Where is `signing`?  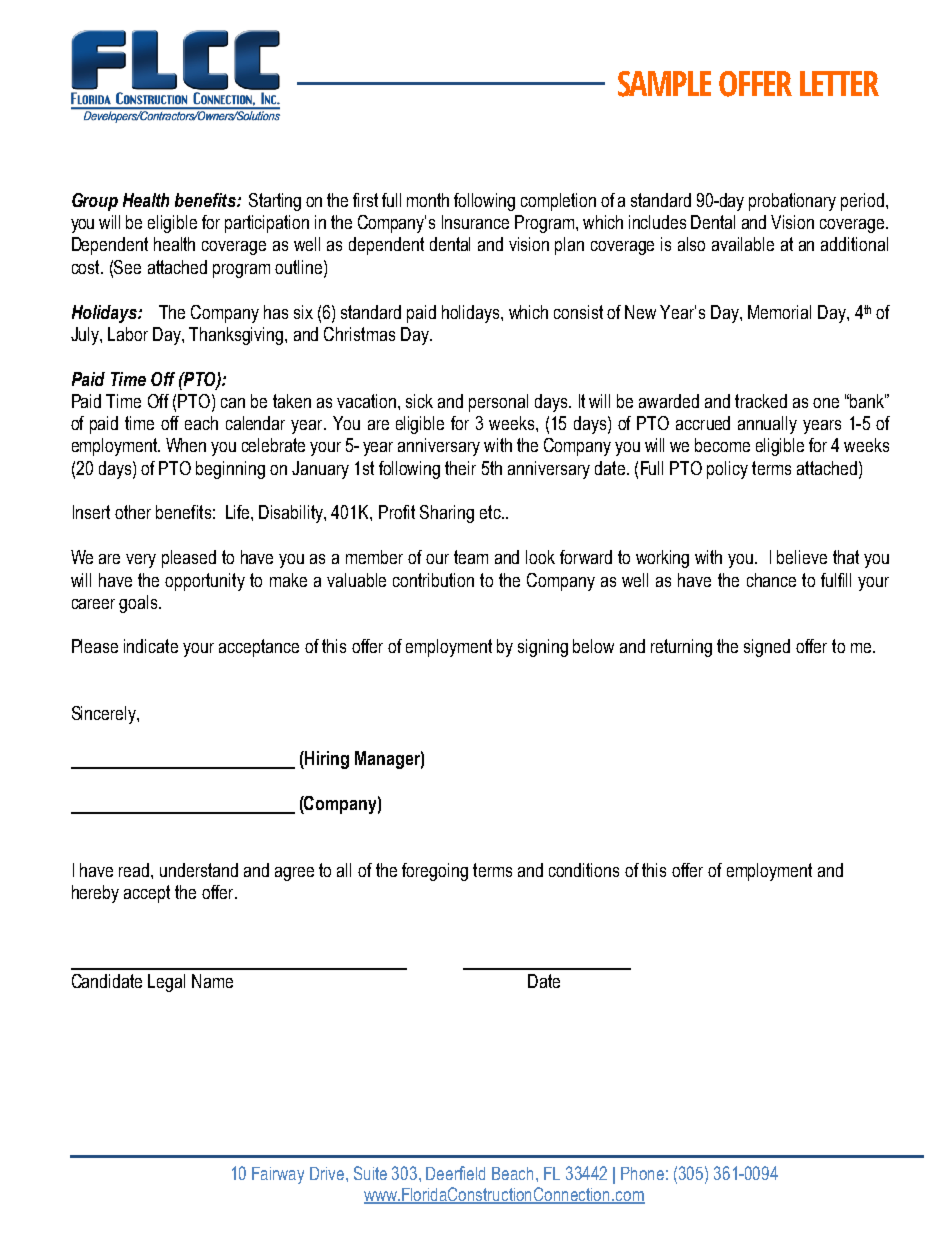 signing is located at coordinates (543, 648).
